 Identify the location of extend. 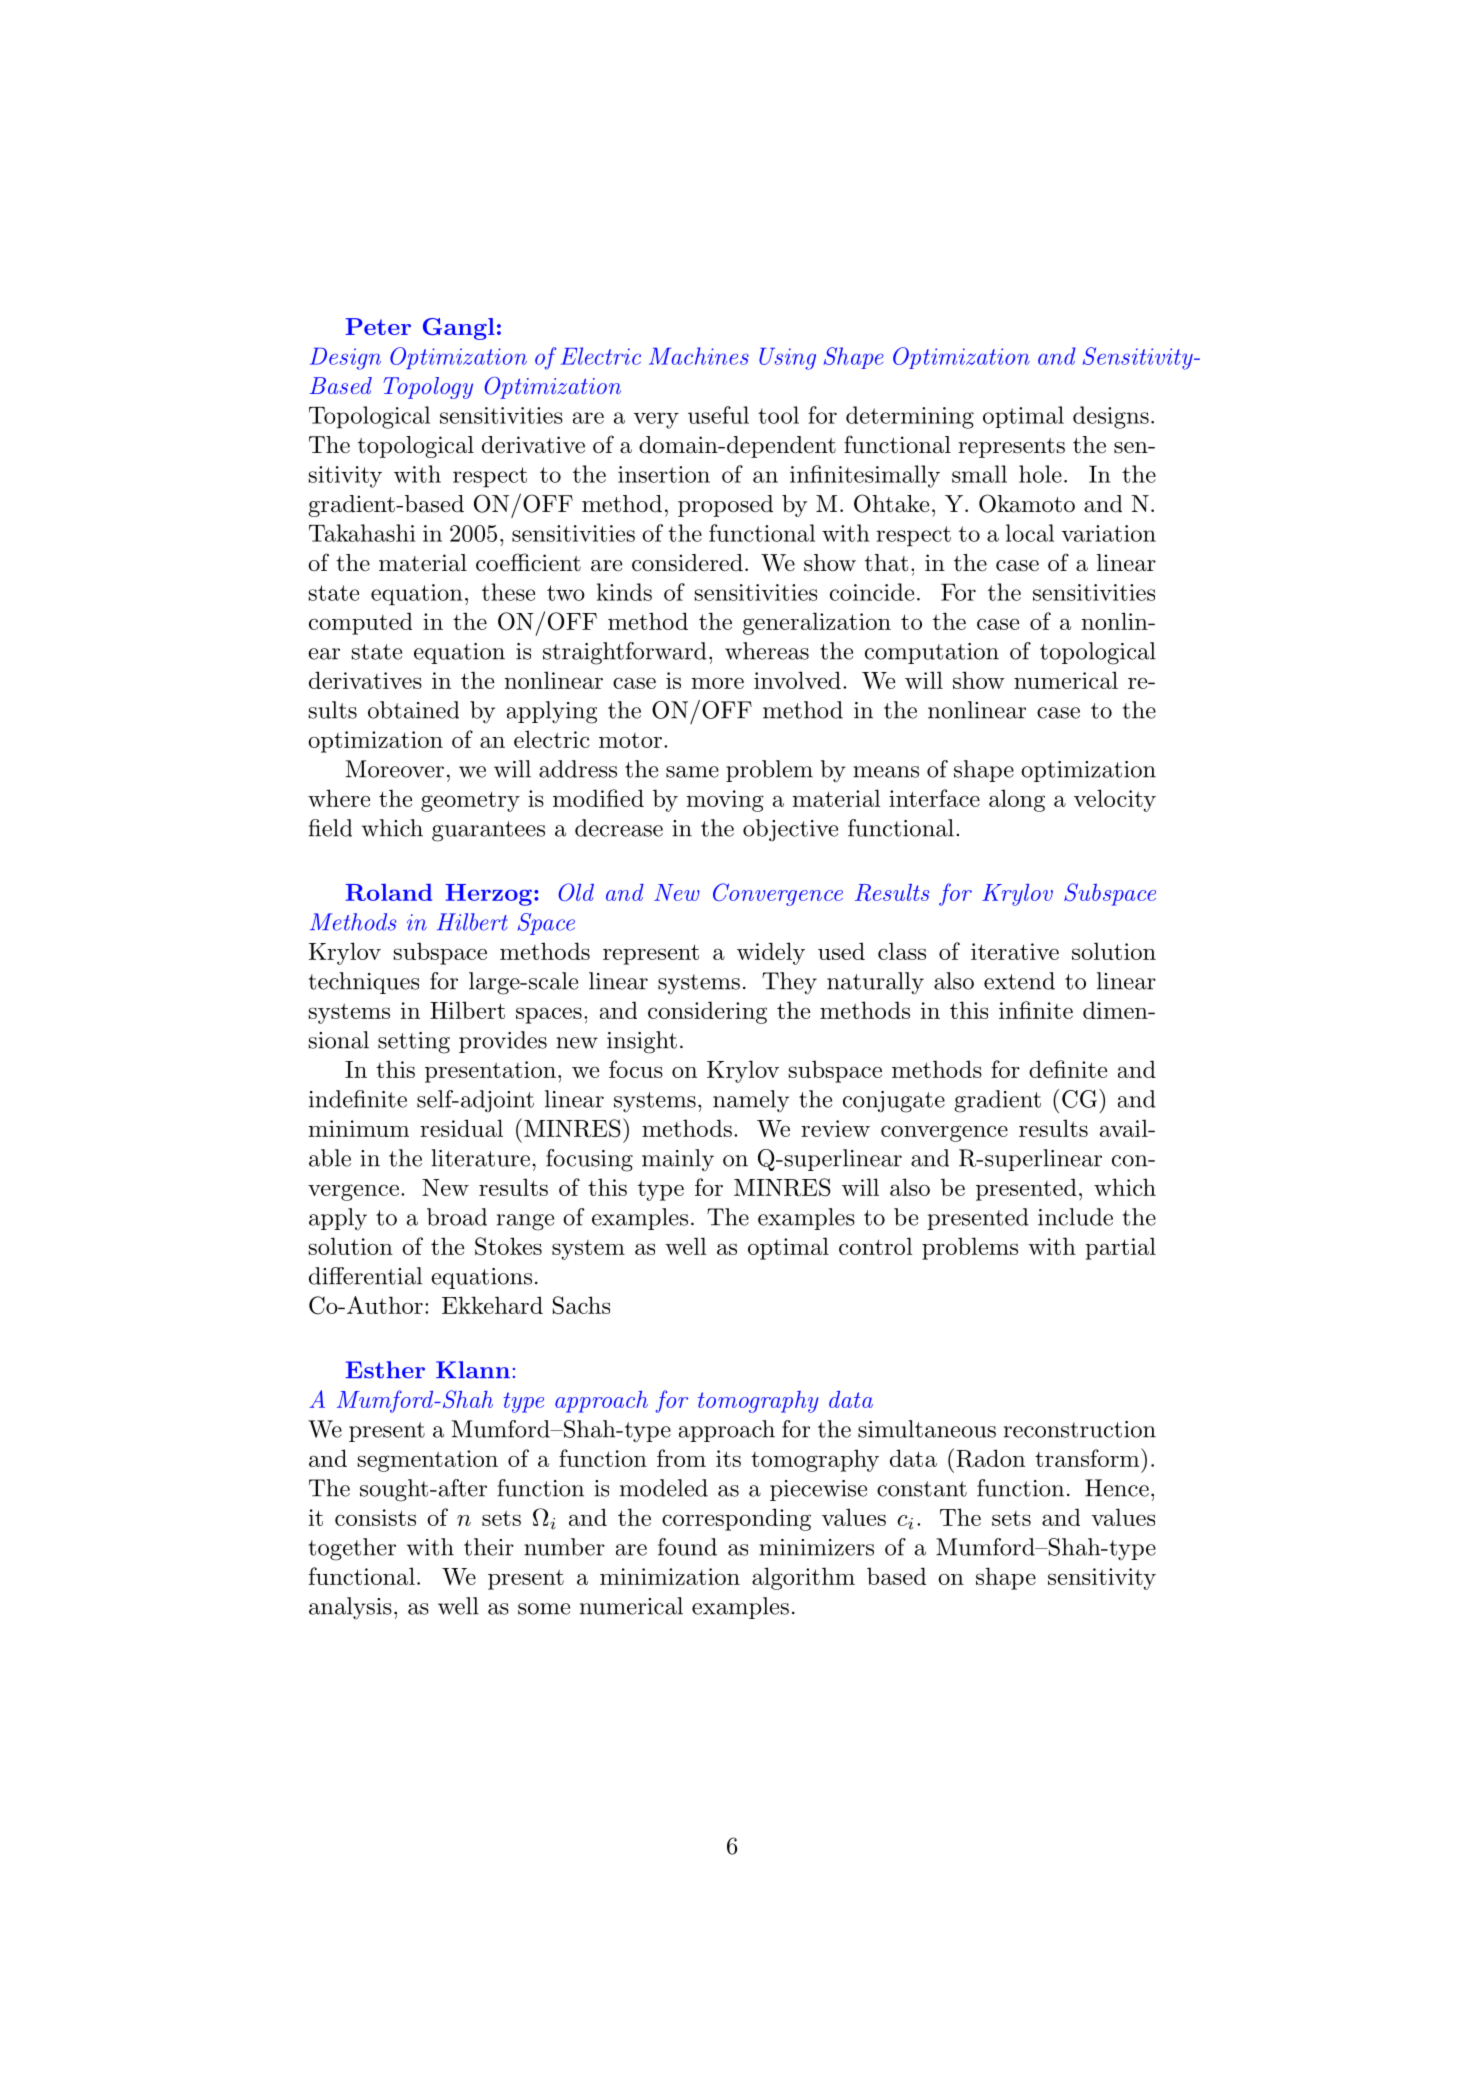
(1019, 981).
